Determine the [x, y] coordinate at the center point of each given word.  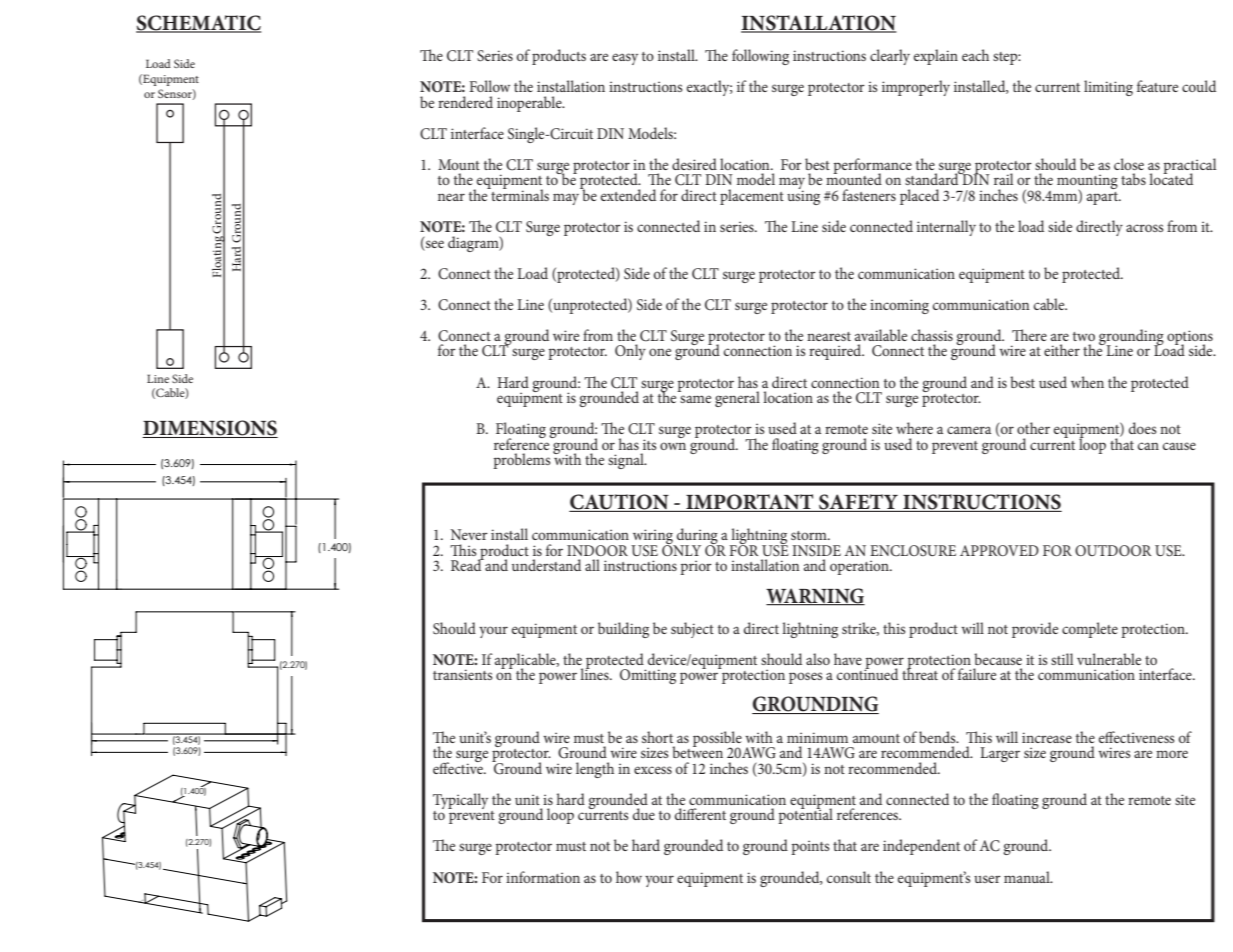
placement [752, 197]
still [1062, 659]
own [673, 446]
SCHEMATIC [198, 24]
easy [625, 59]
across [1144, 228]
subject [692, 630]
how [629, 877]
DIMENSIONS [210, 429]
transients [462, 674]
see [435, 244]
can [1148, 446]
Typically [460, 801]
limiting [1108, 88]
